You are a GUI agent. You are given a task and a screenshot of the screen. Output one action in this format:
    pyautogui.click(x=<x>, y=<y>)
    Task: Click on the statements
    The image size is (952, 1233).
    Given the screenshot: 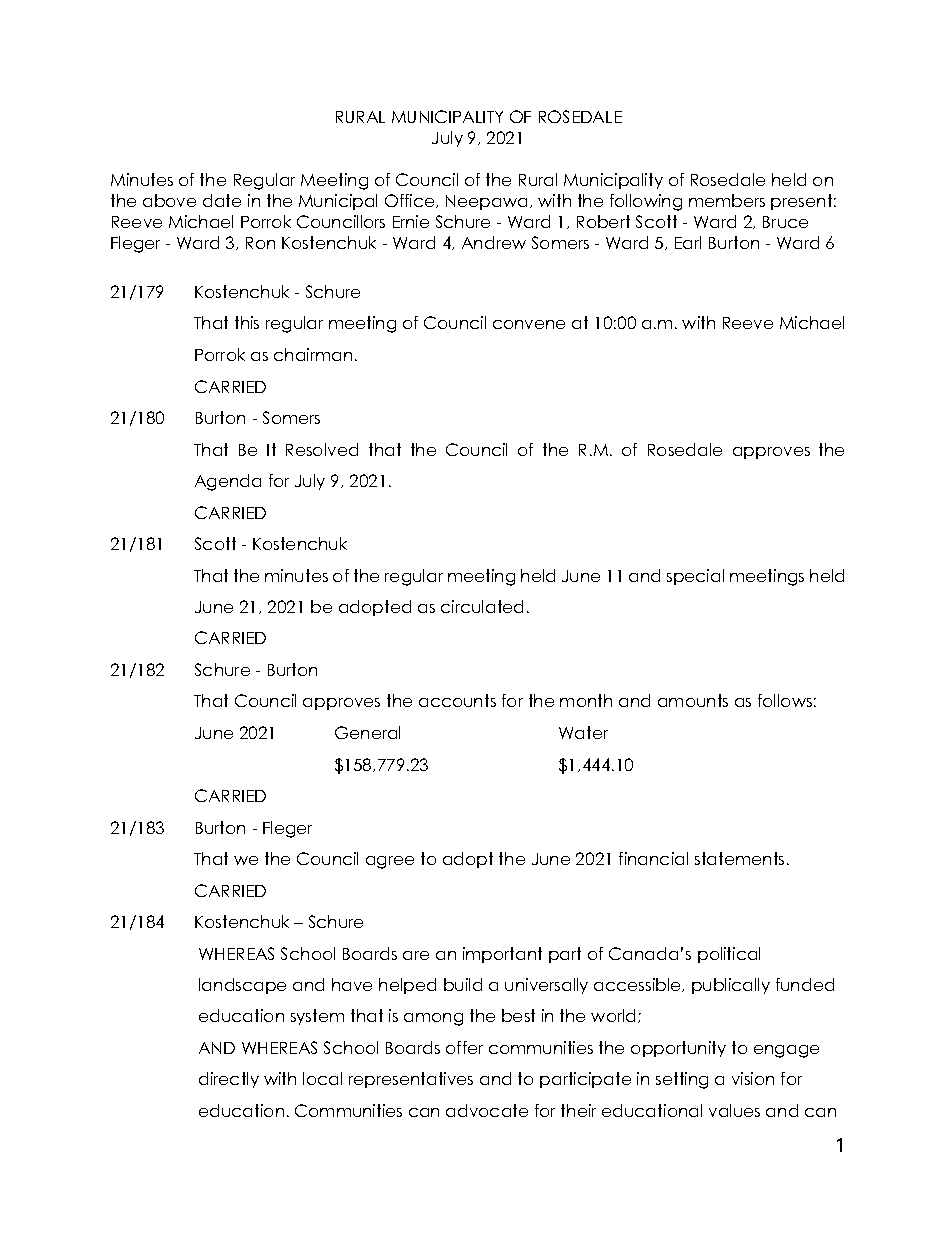 What is the action you would take?
    pyautogui.click(x=739, y=858)
